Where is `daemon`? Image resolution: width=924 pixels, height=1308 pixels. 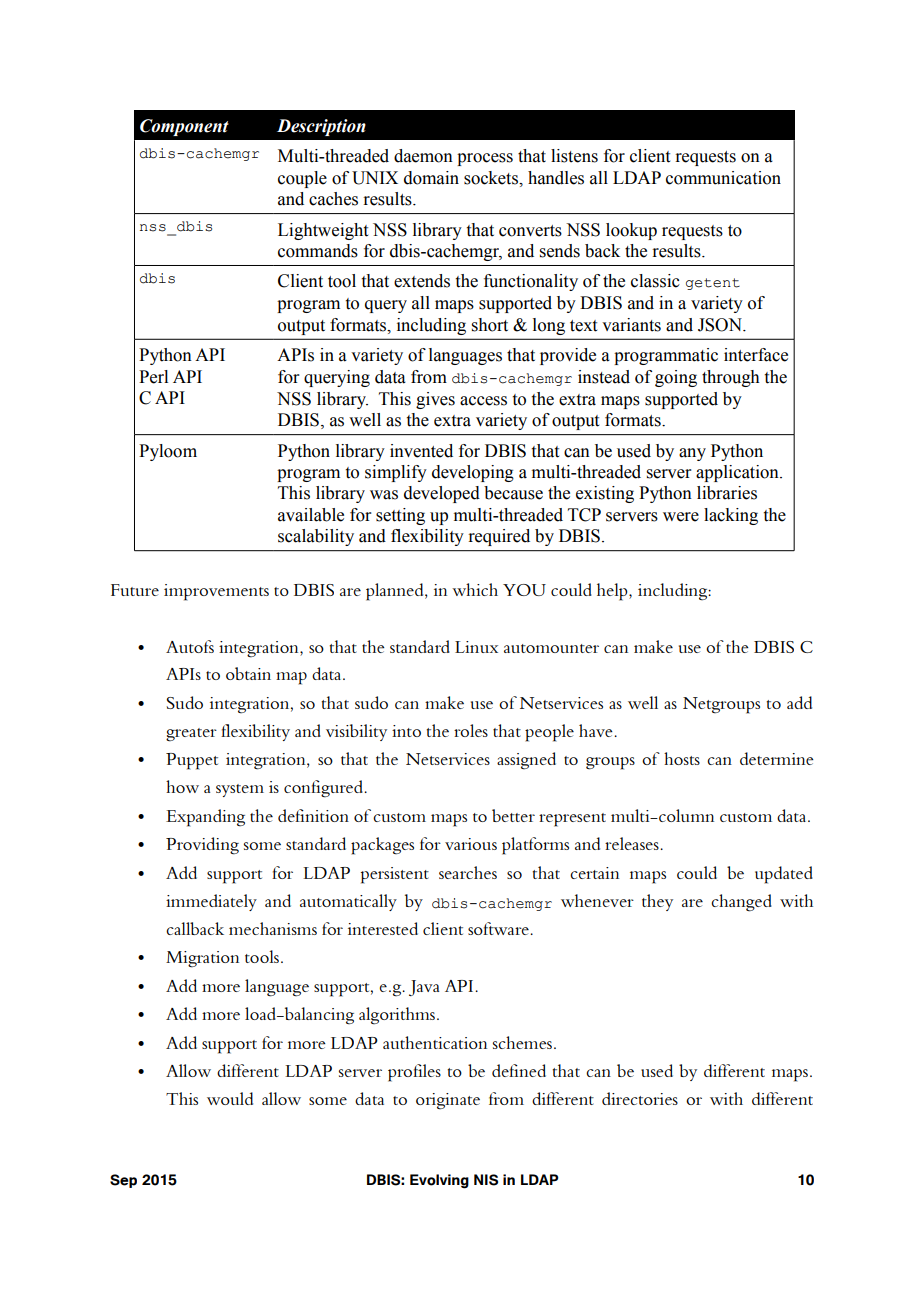 daemon is located at coordinates (423, 156).
